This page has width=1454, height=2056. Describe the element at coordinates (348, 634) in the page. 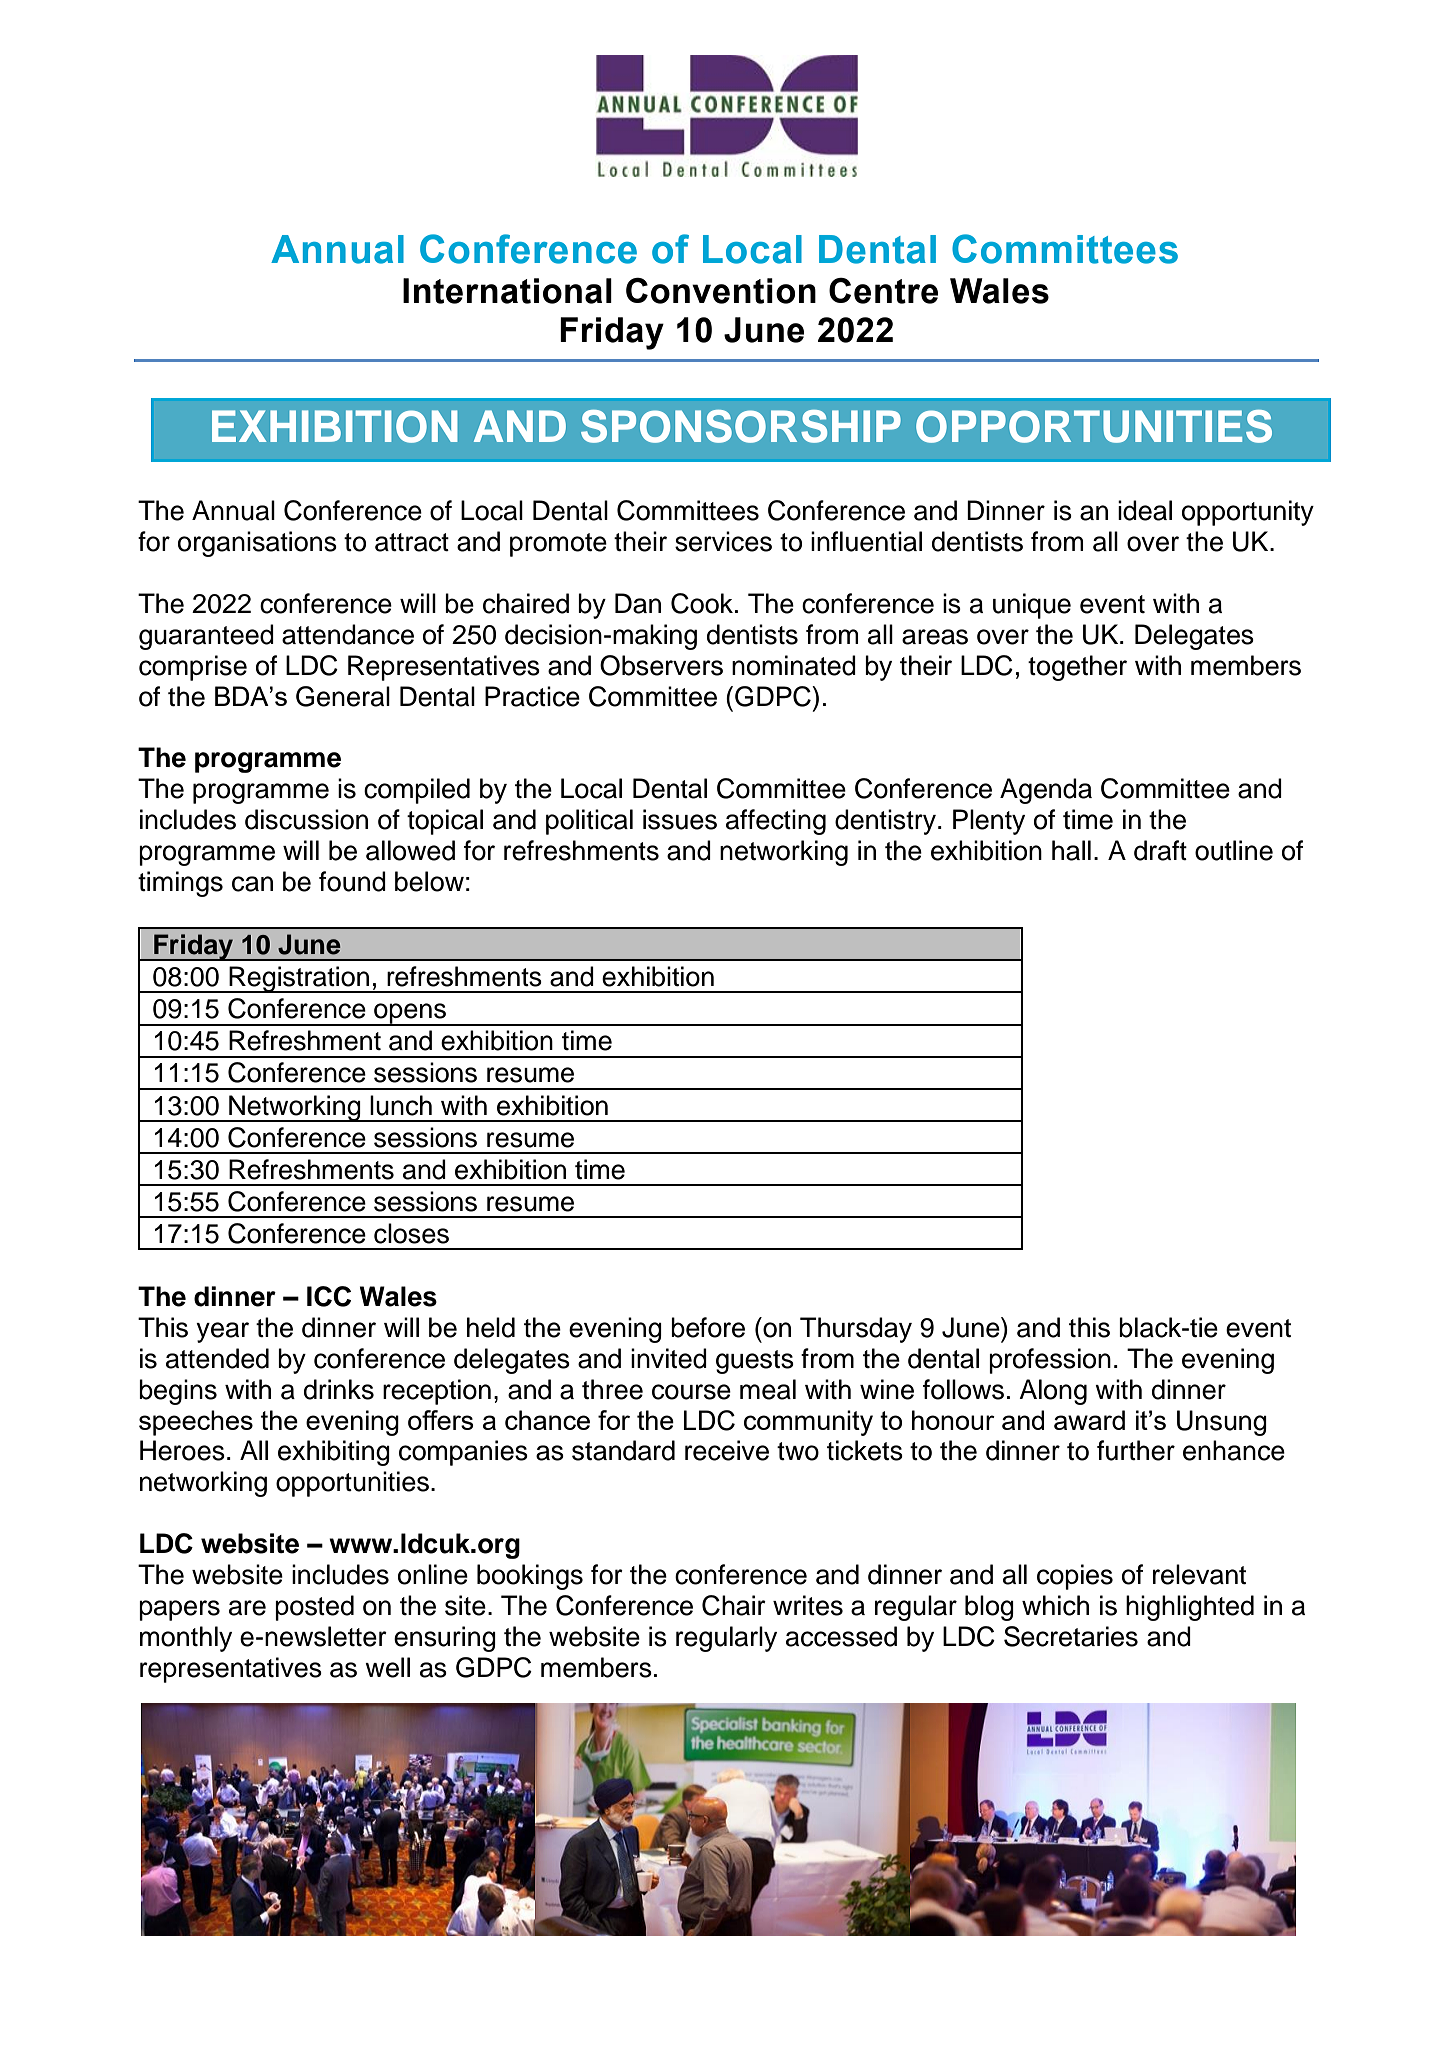

I see `attendance` at that location.
